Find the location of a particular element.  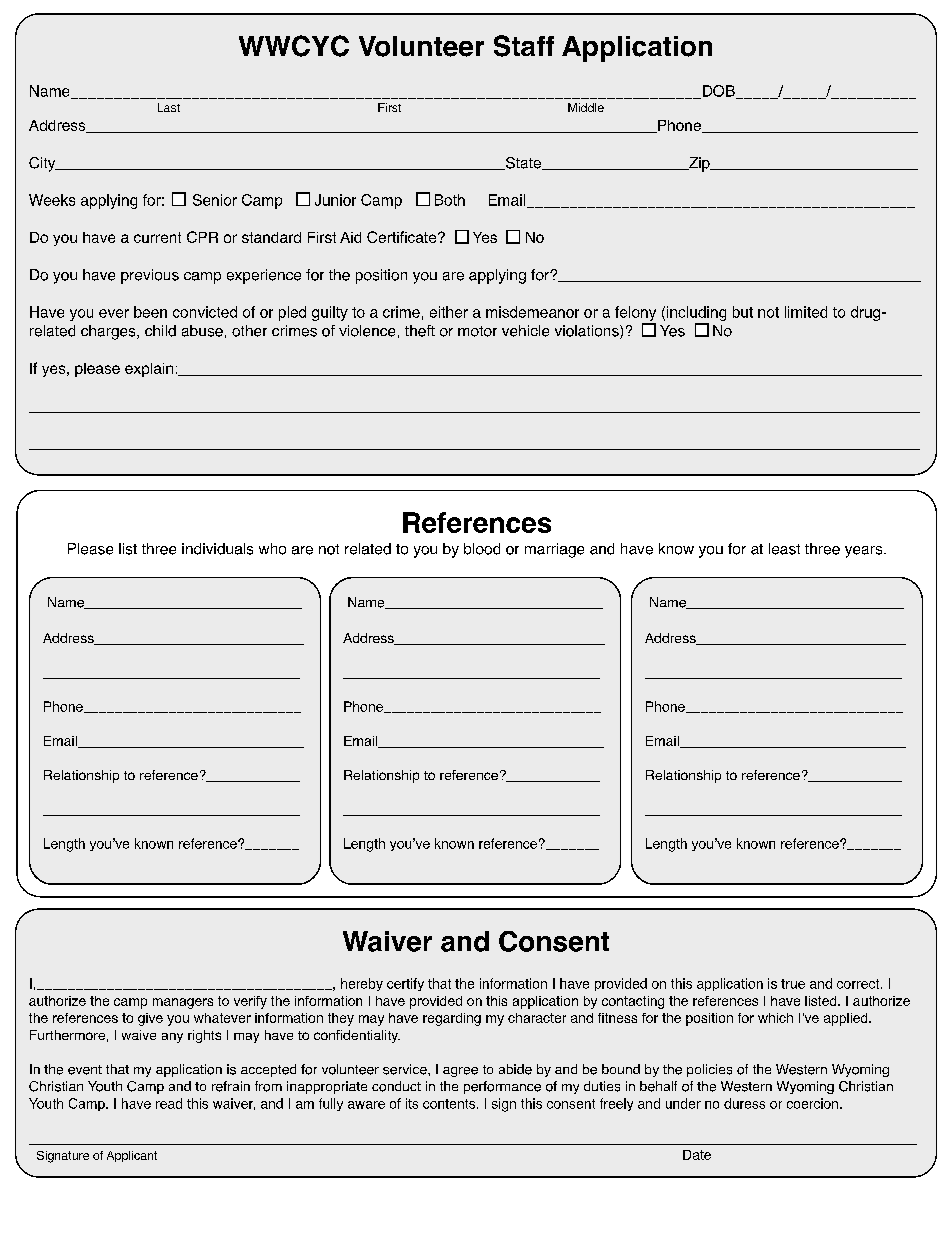

blood is located at coordinates (482, 549).
